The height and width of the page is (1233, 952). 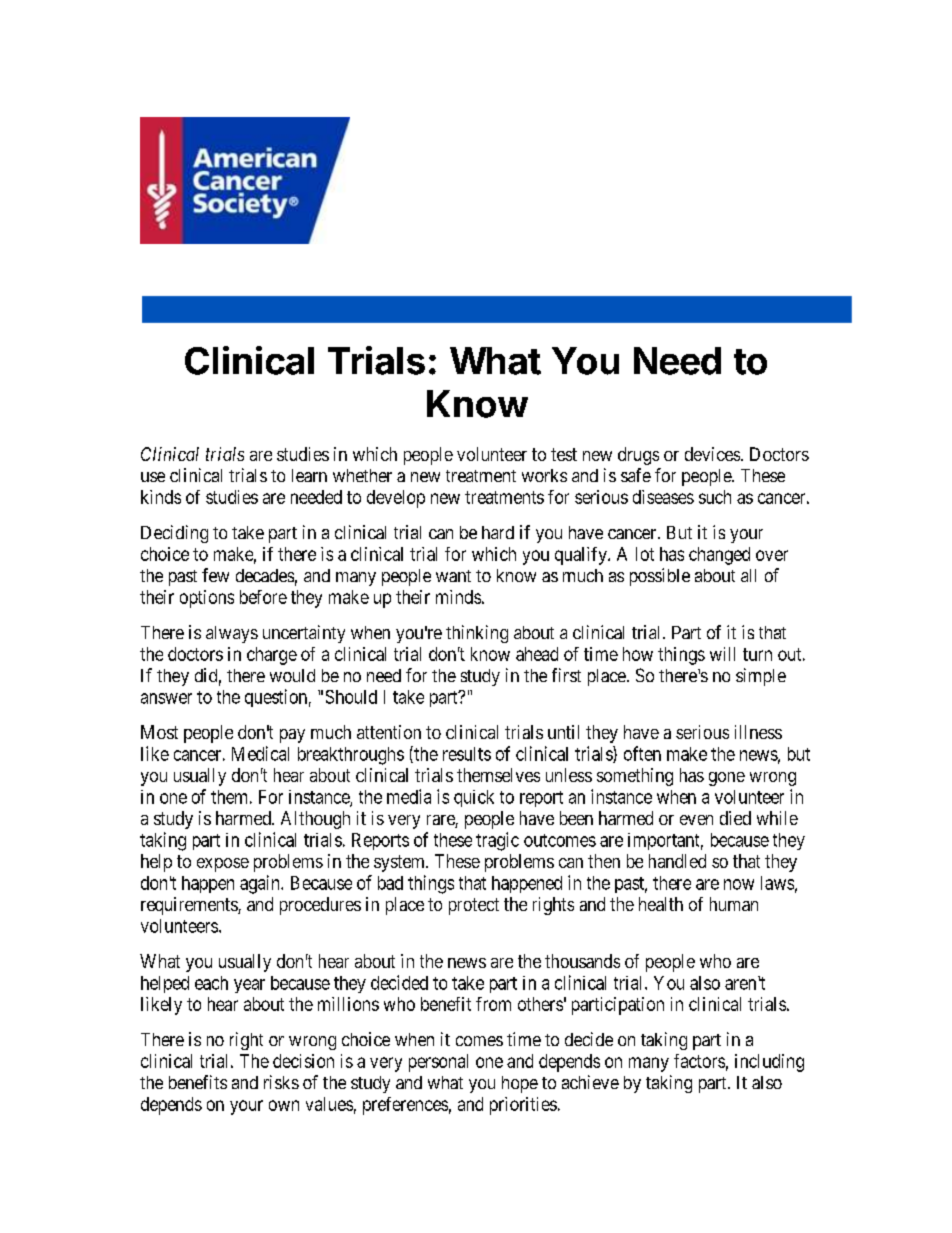 What do you see at coordinates (477, 634) in the page?
I see `thinking` at bounding box center [477, 634].
